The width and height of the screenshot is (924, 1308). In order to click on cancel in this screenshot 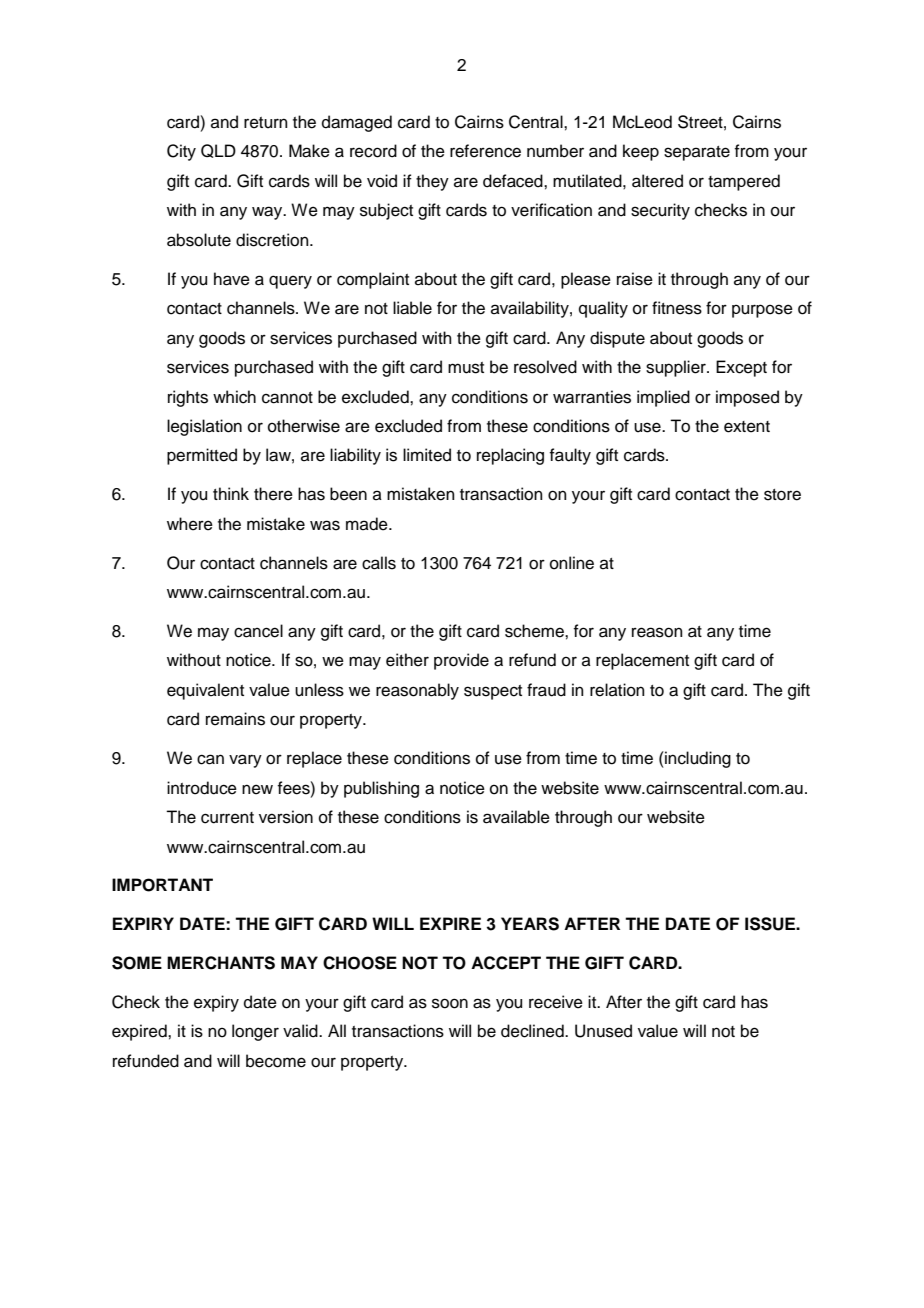, I will do `click(258, 631)`.
